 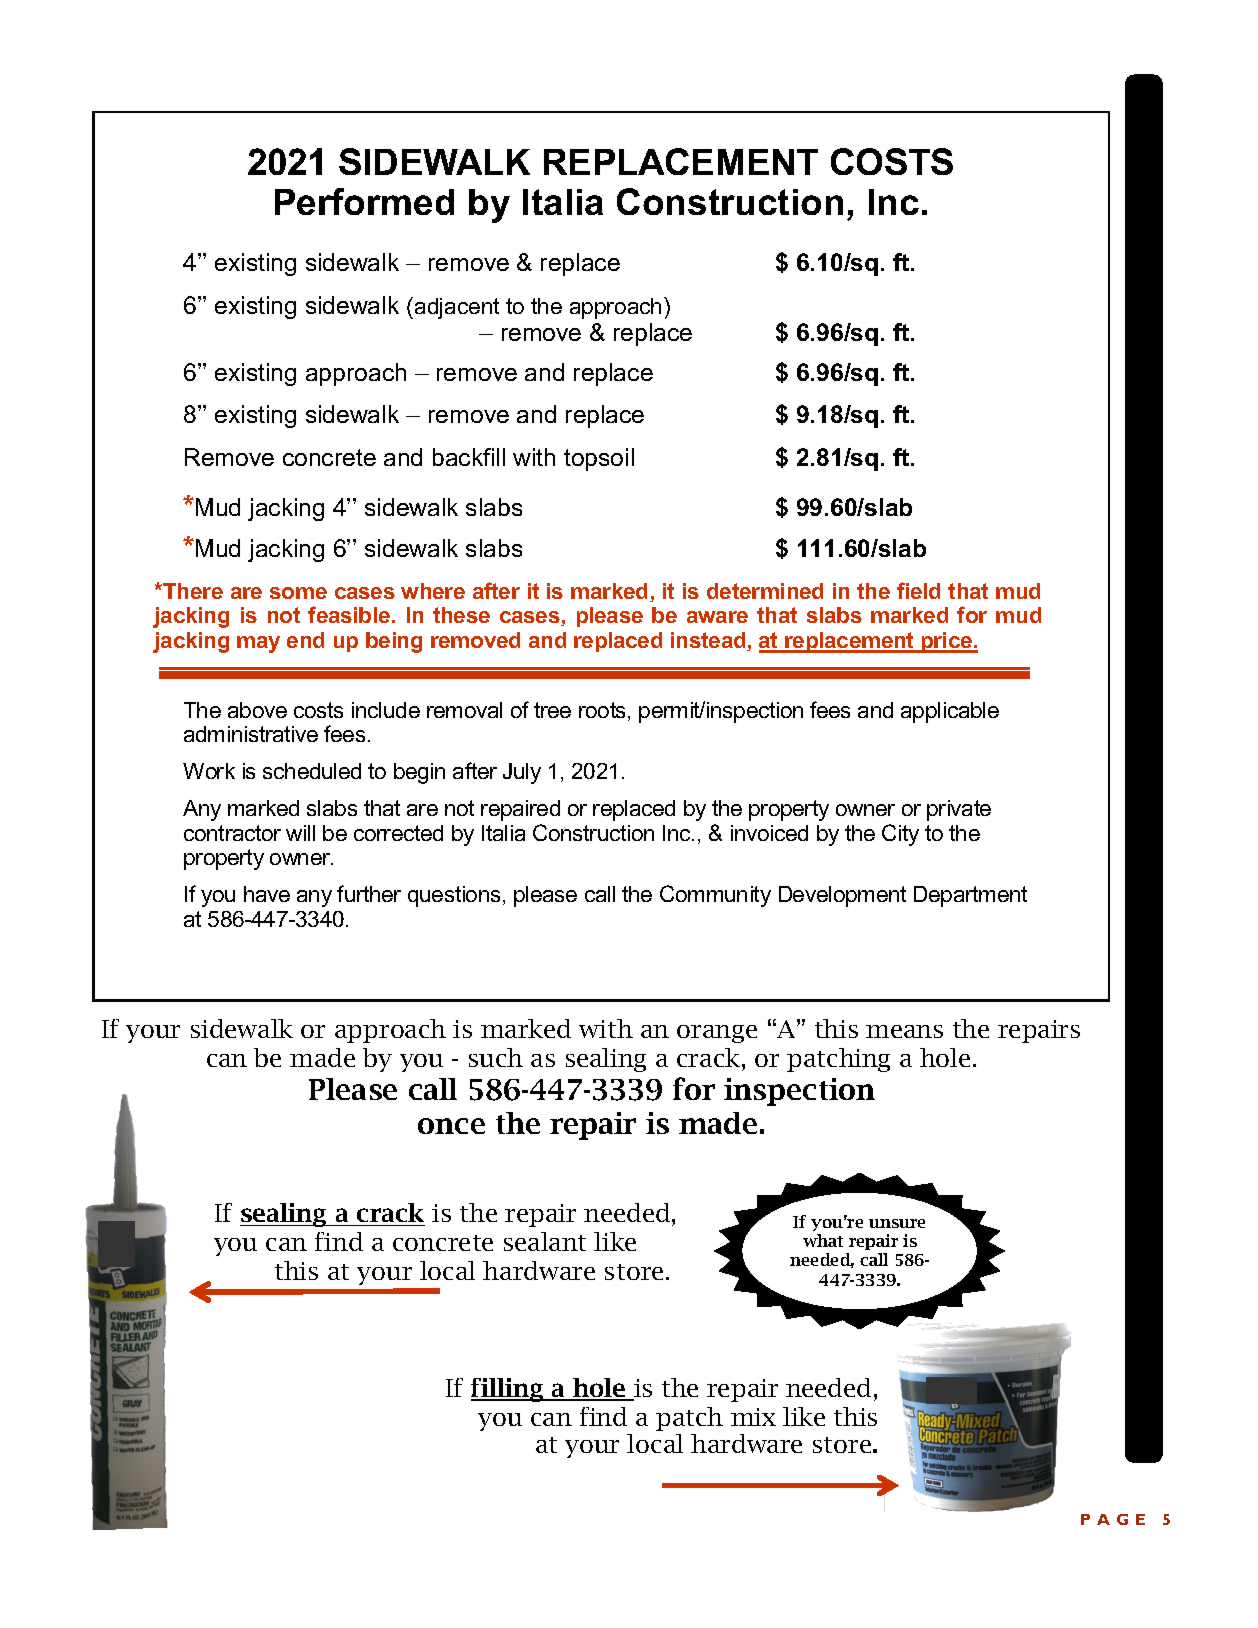 I want to click on mix, so click(x=753, y=1417).
